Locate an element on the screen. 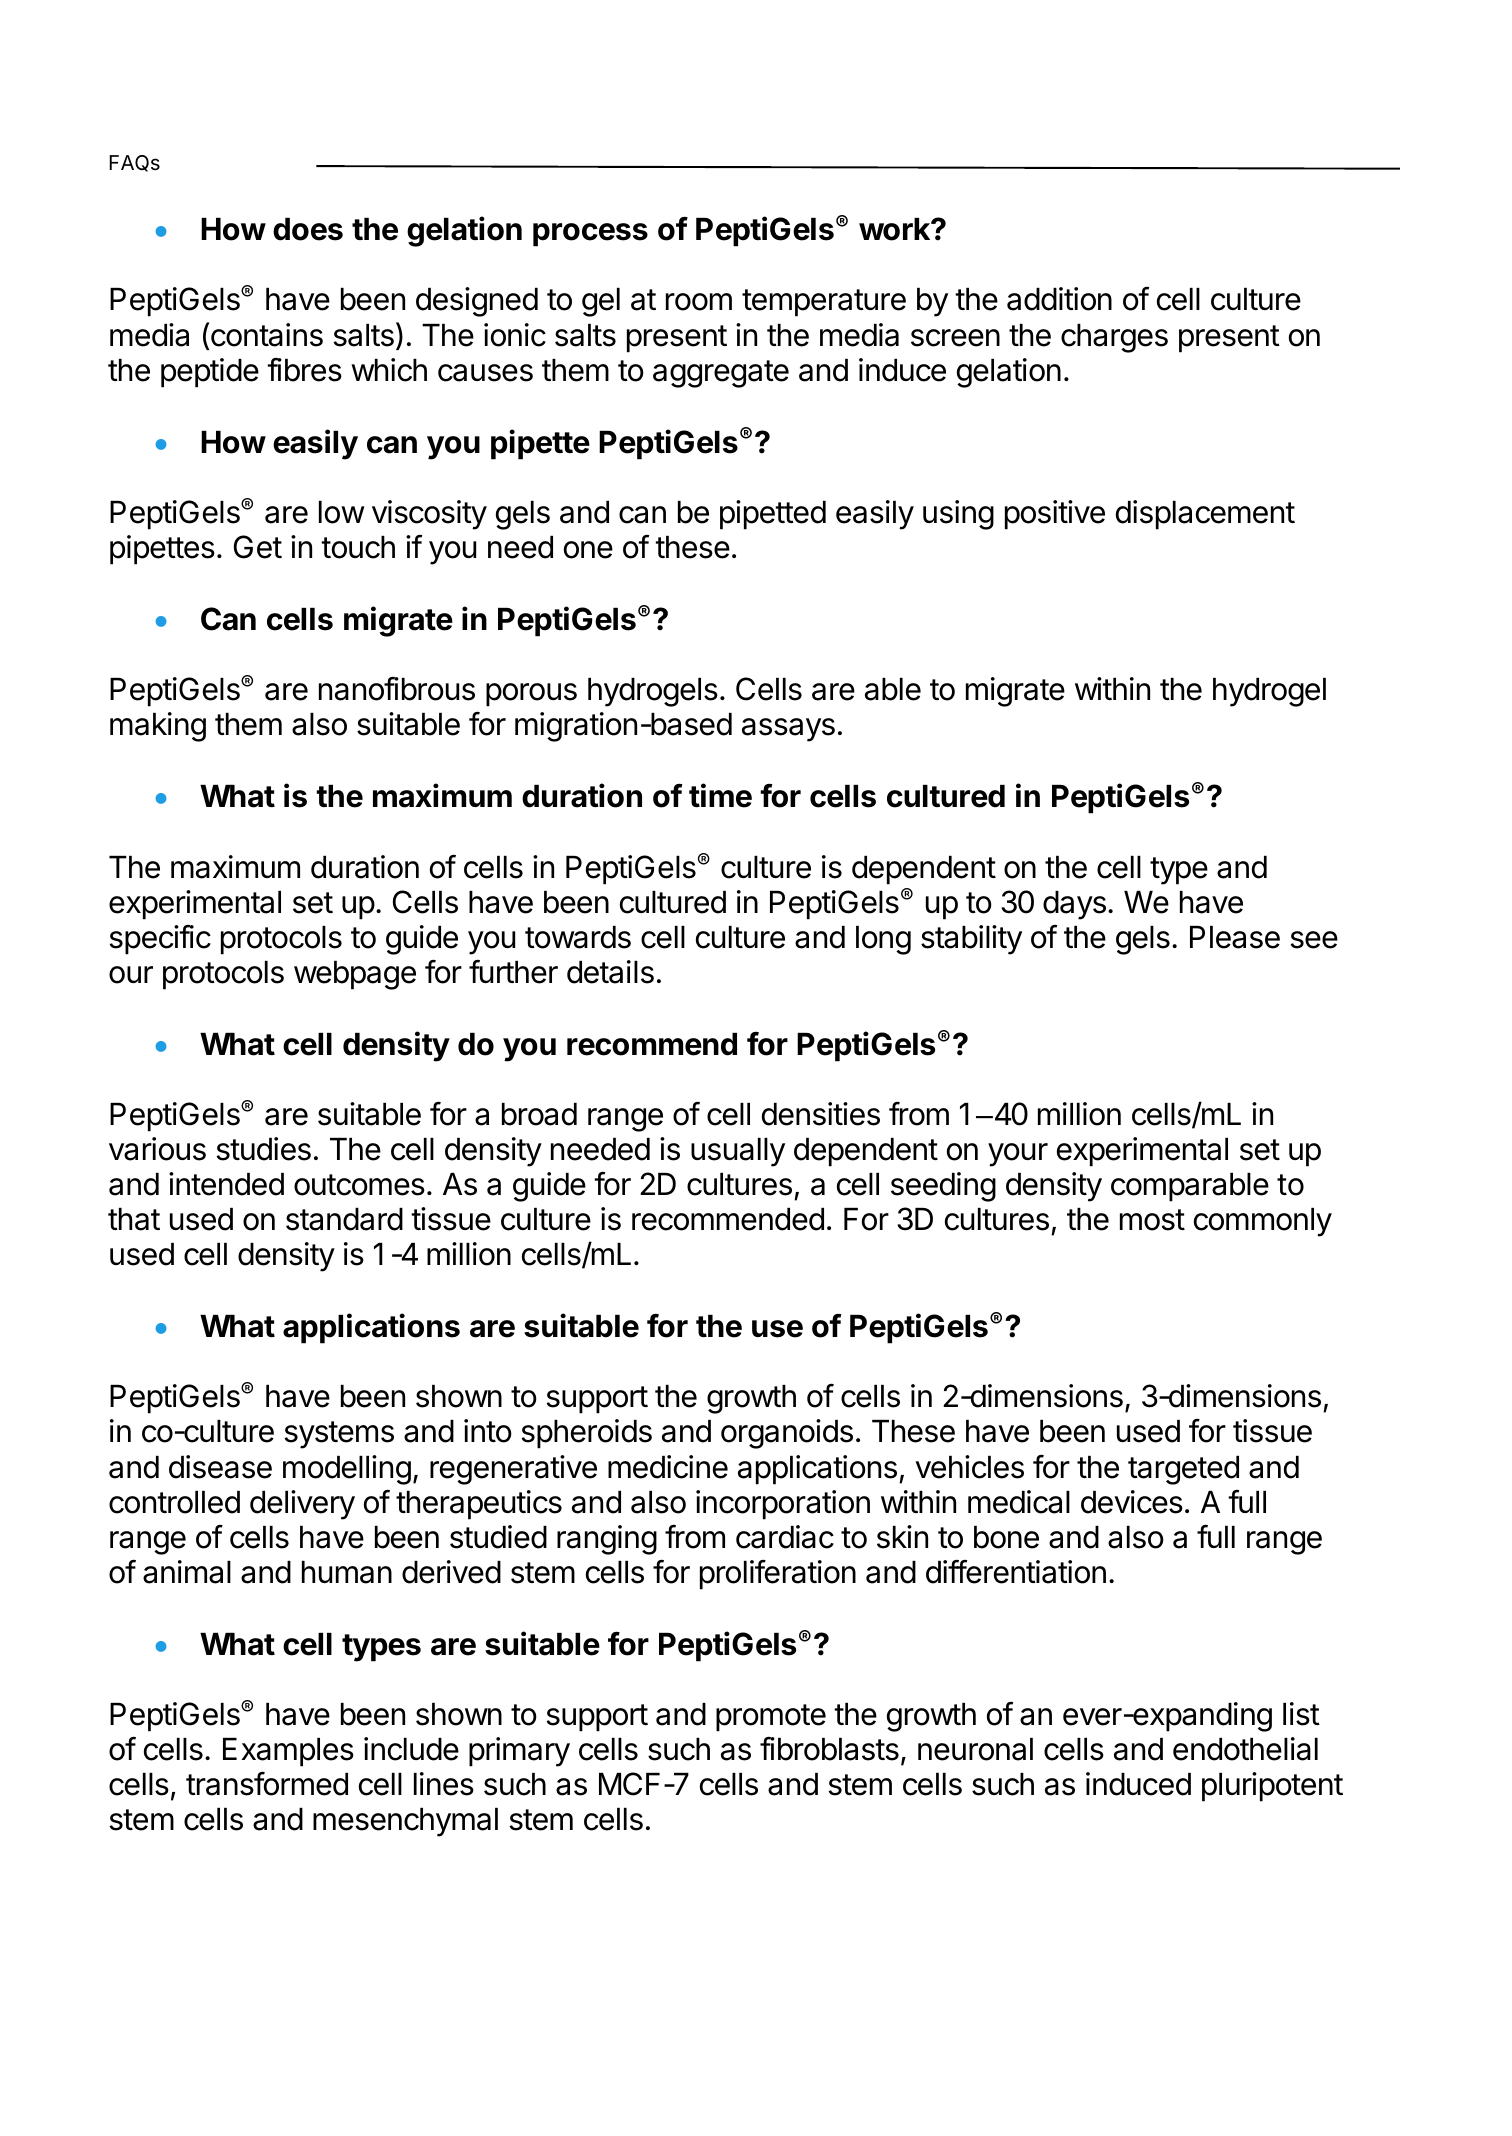 This screenshot has height=2136, width=1512. room is located at coordinates (699, 302).
